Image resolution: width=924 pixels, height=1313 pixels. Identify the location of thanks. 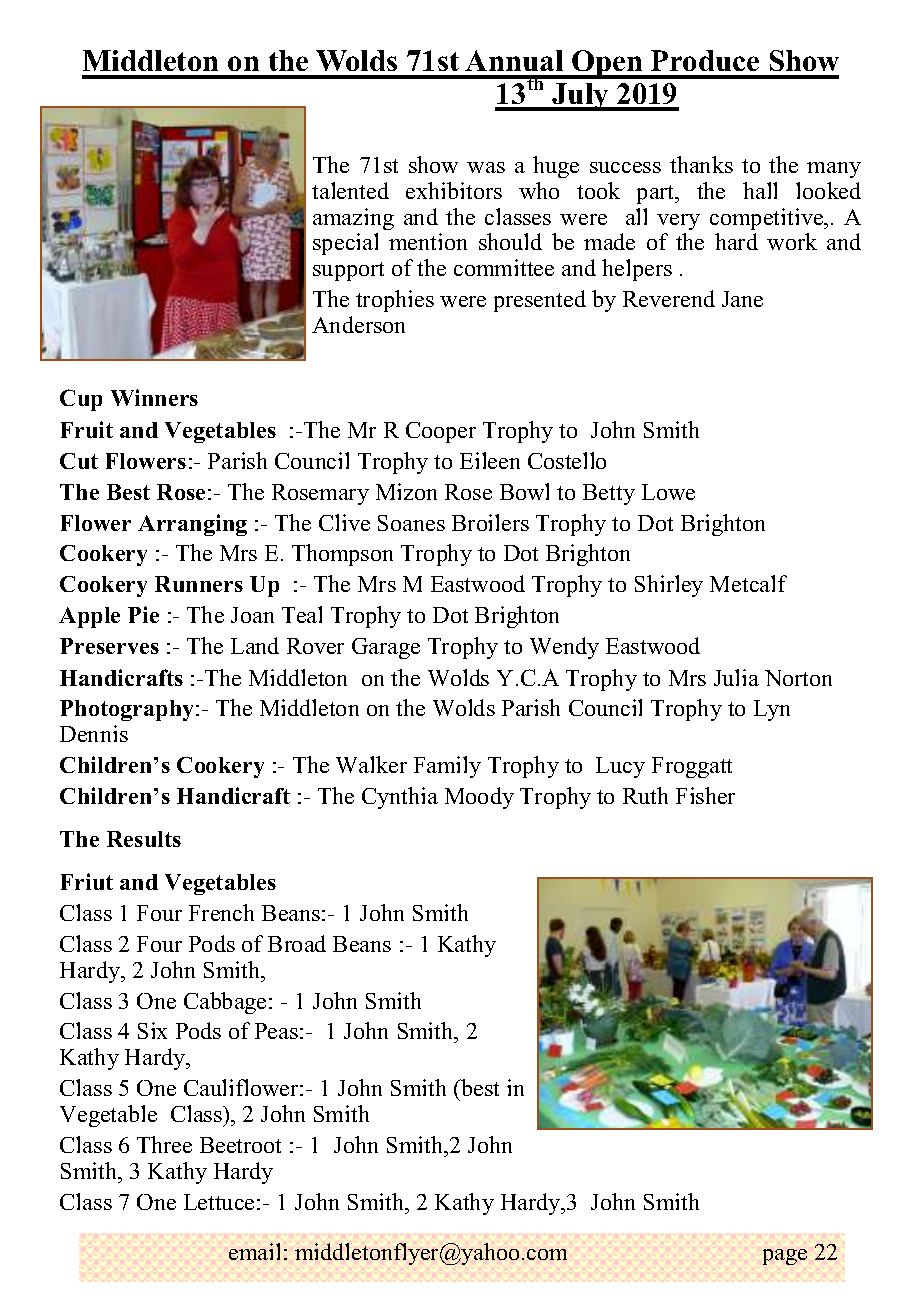
(701, 164).
